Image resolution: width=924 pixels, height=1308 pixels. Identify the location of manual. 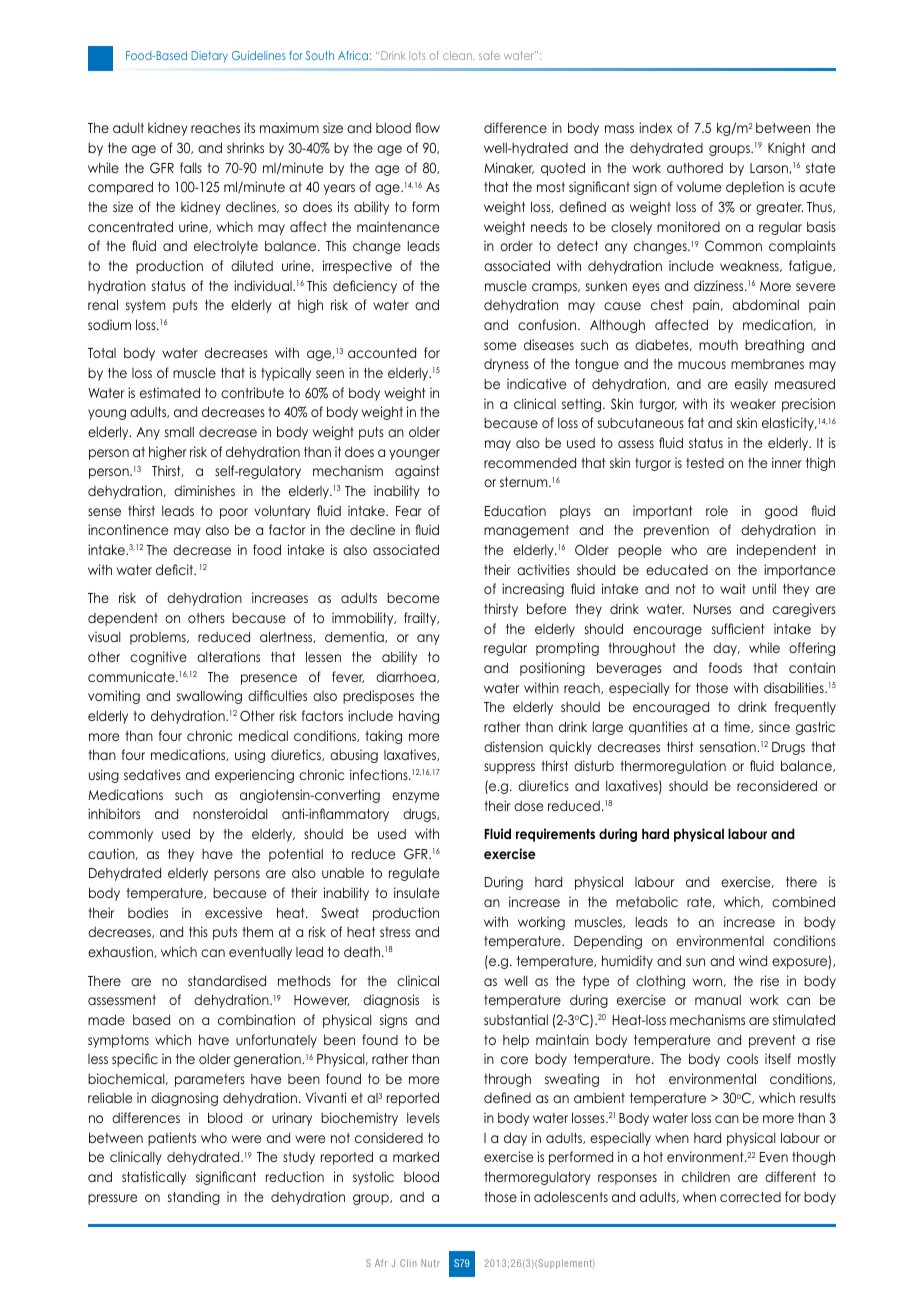
(718, 999).
